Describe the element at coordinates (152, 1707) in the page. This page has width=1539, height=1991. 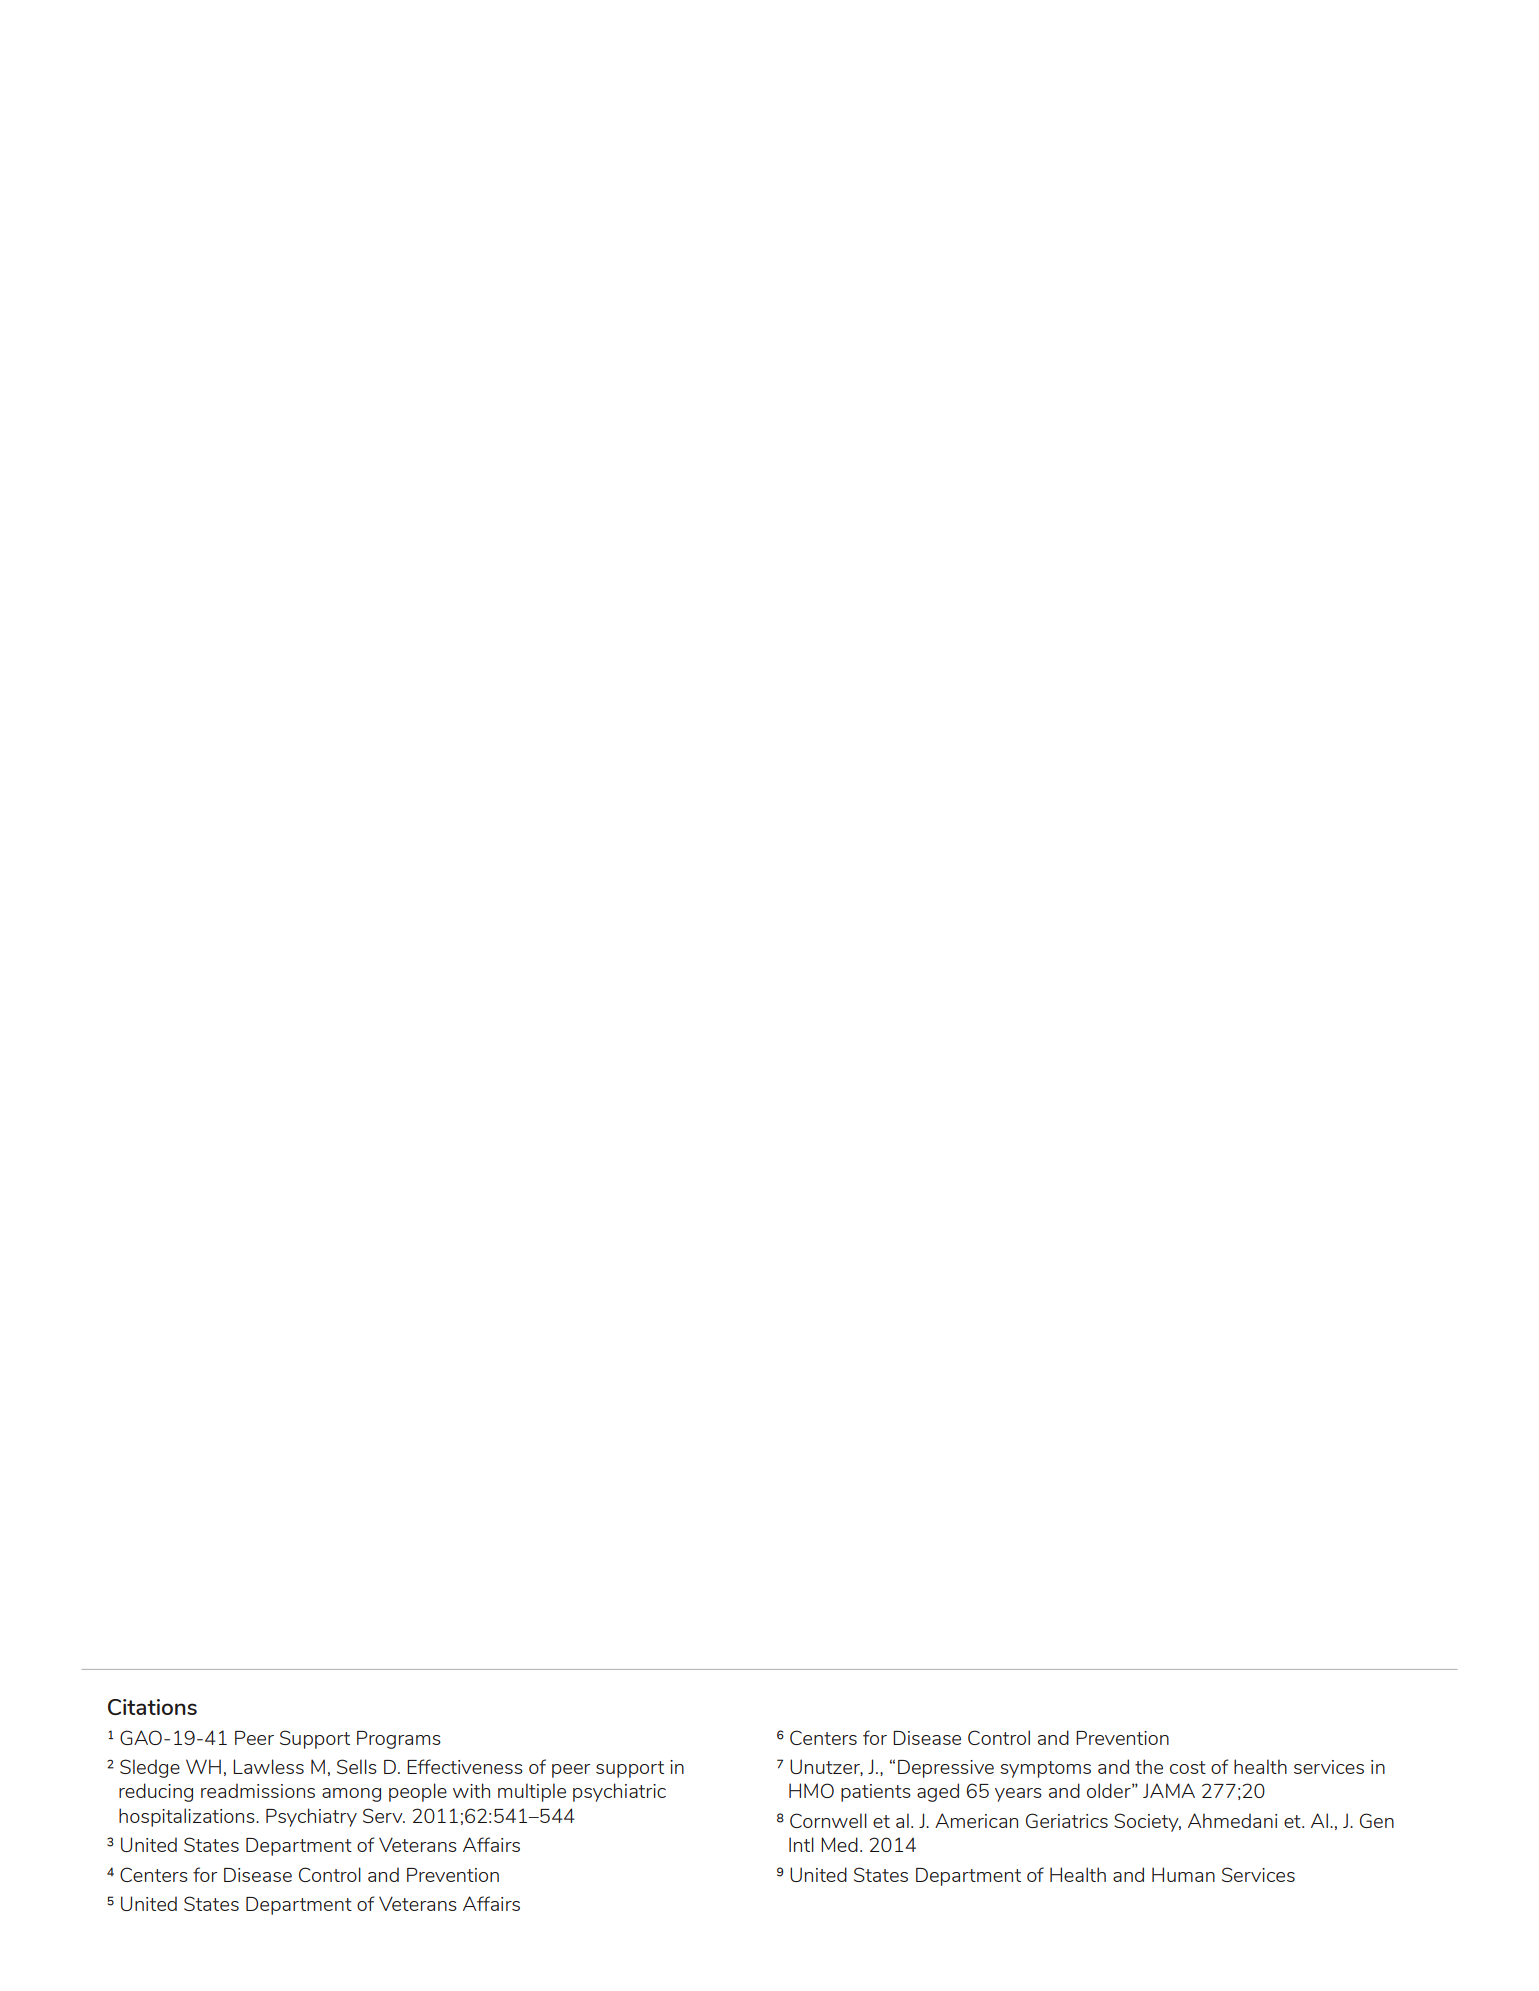
I see `Citations` at that location.
